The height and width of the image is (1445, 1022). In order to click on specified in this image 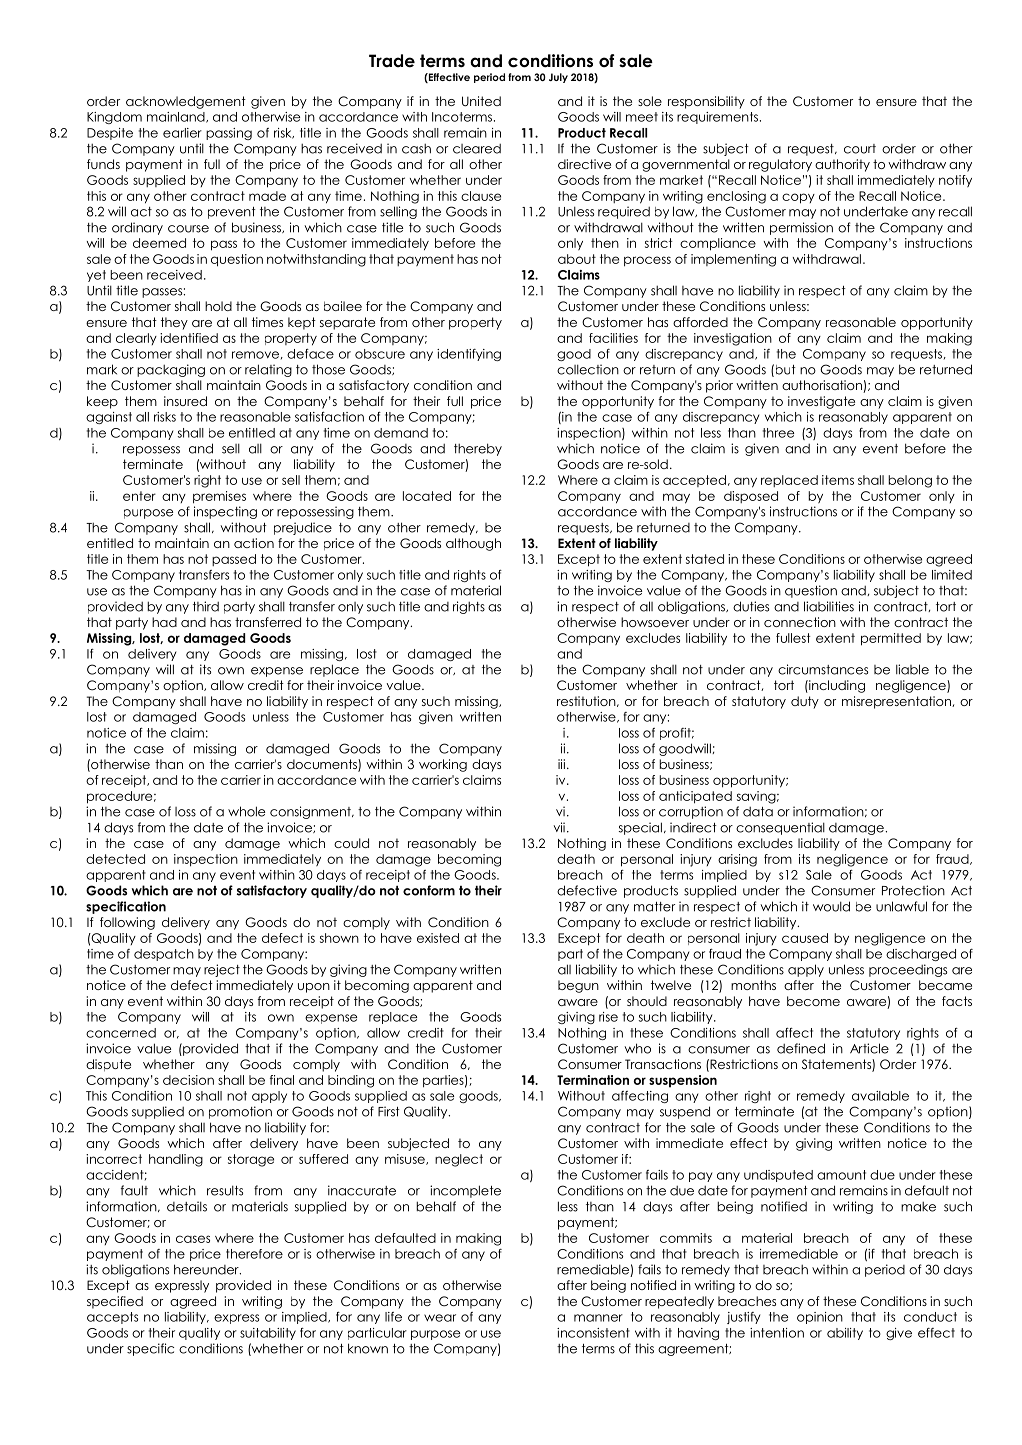, I will do `click(115, 1302)`.
